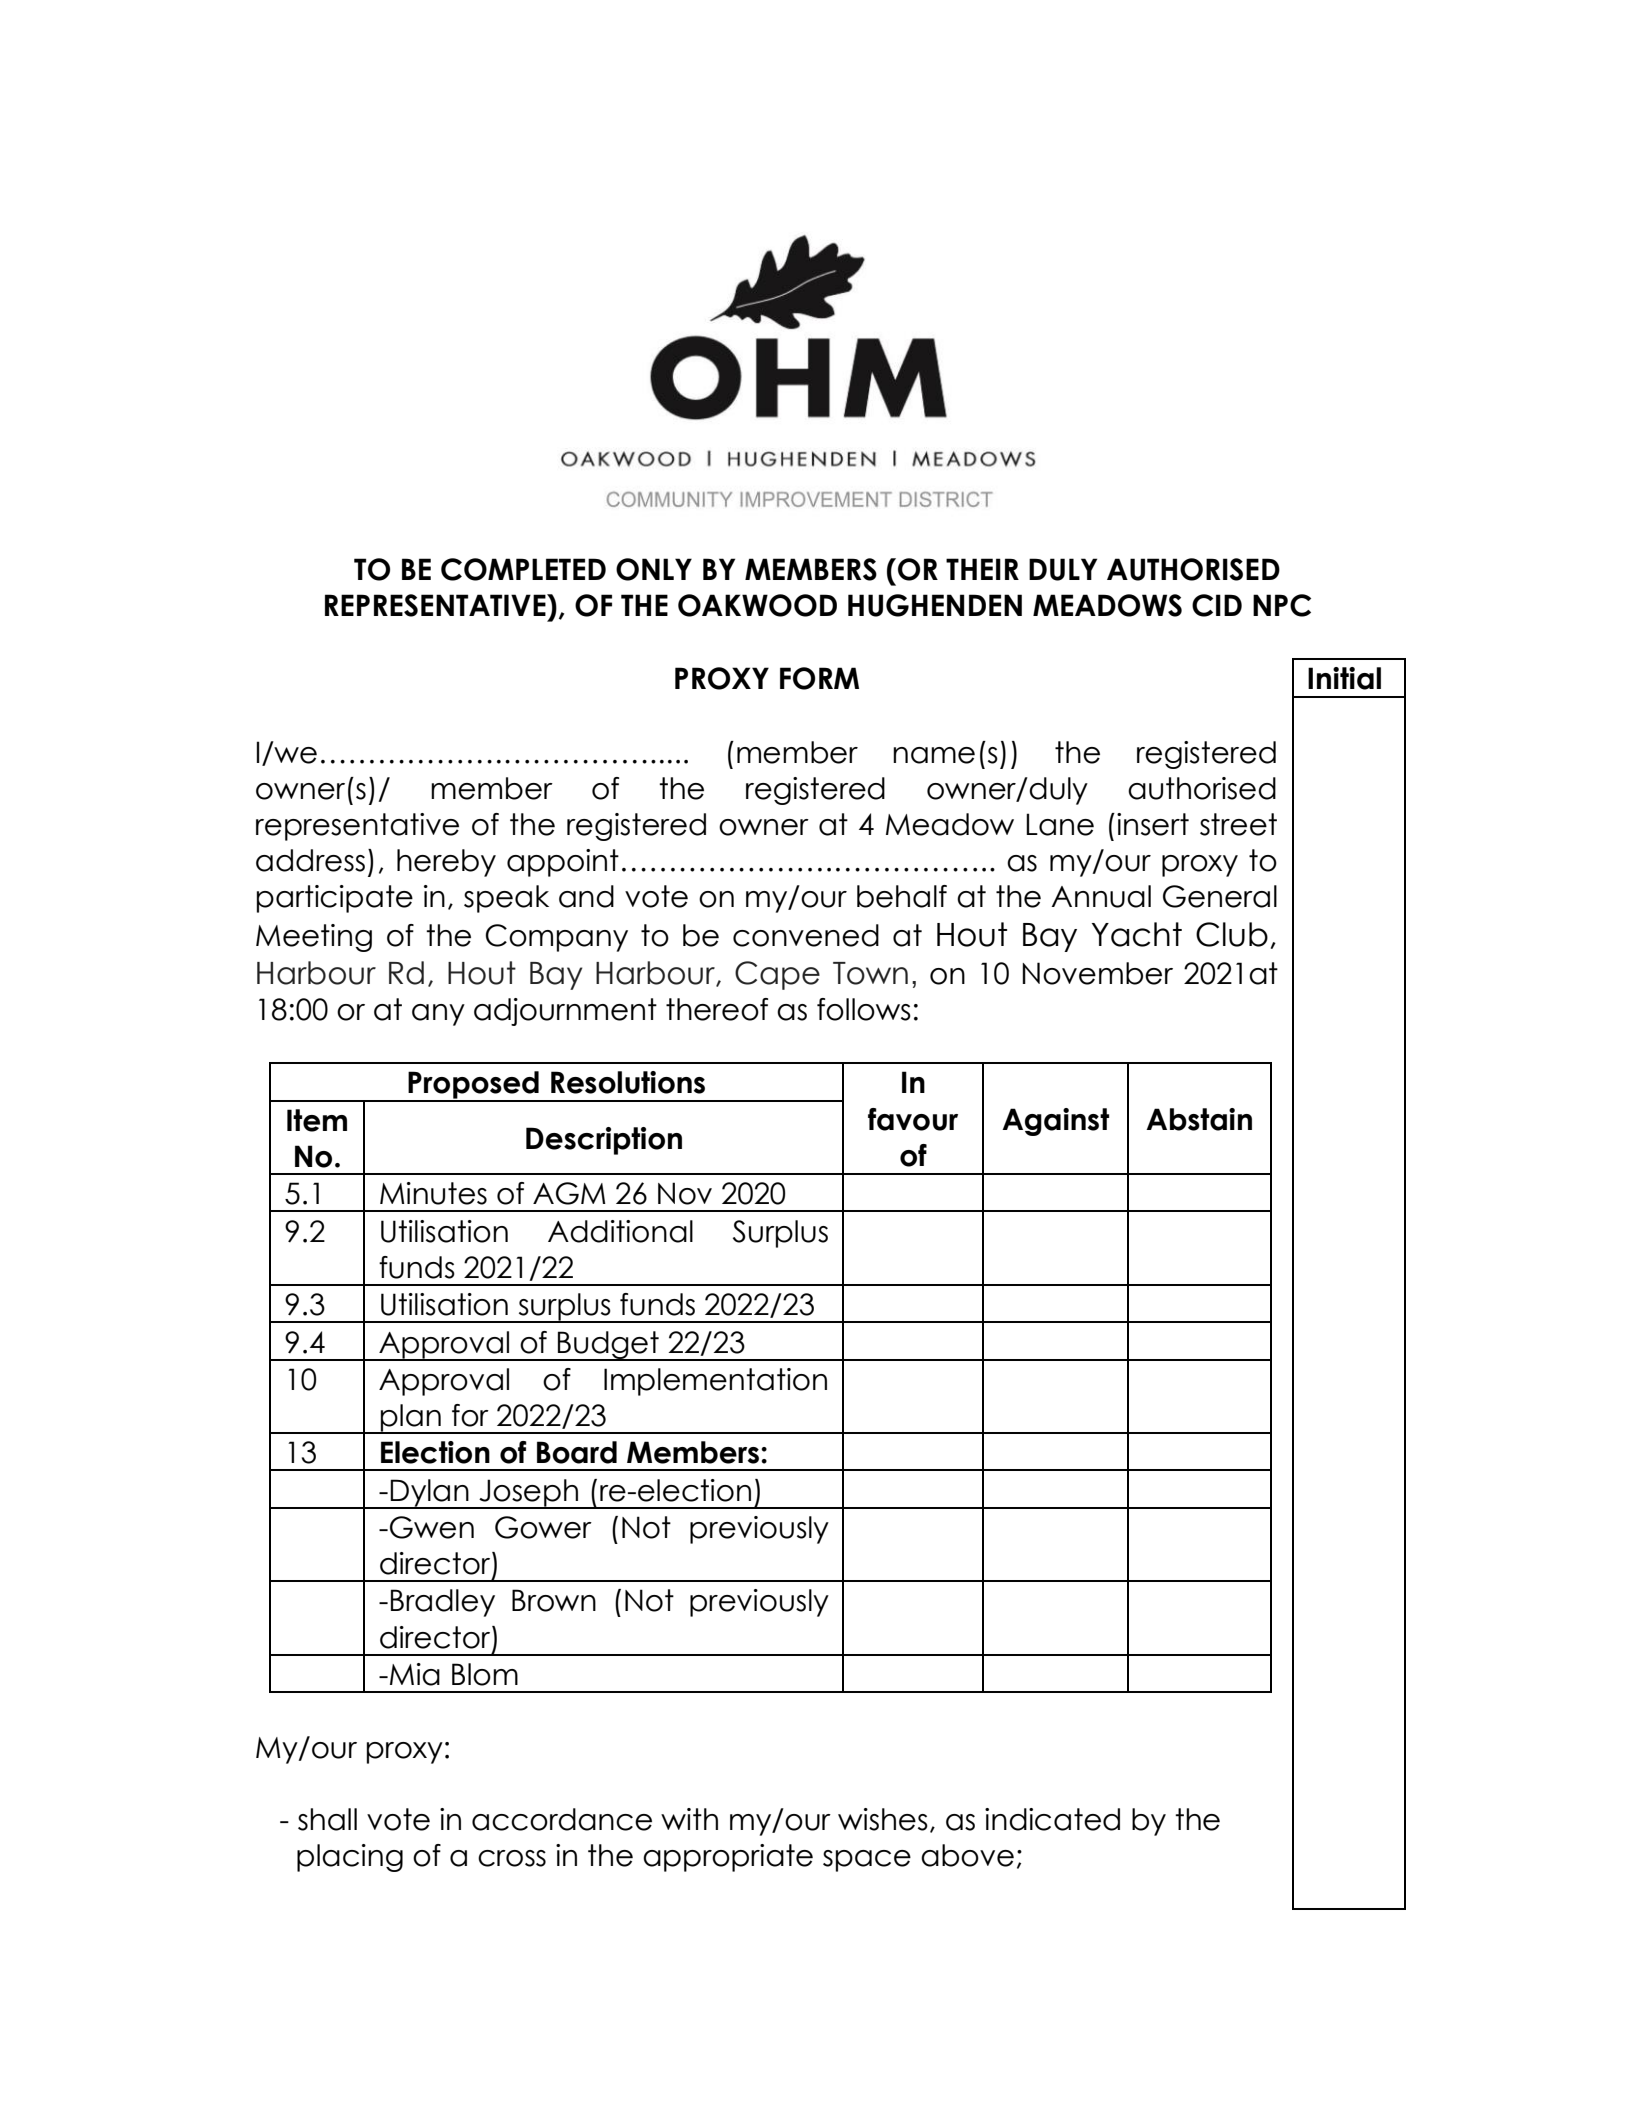 The width and height of the document is (1635, 2116). What do you see at coordinates (819, 678) in the document?
I see `FORM` at bounding box center [819, 678].
